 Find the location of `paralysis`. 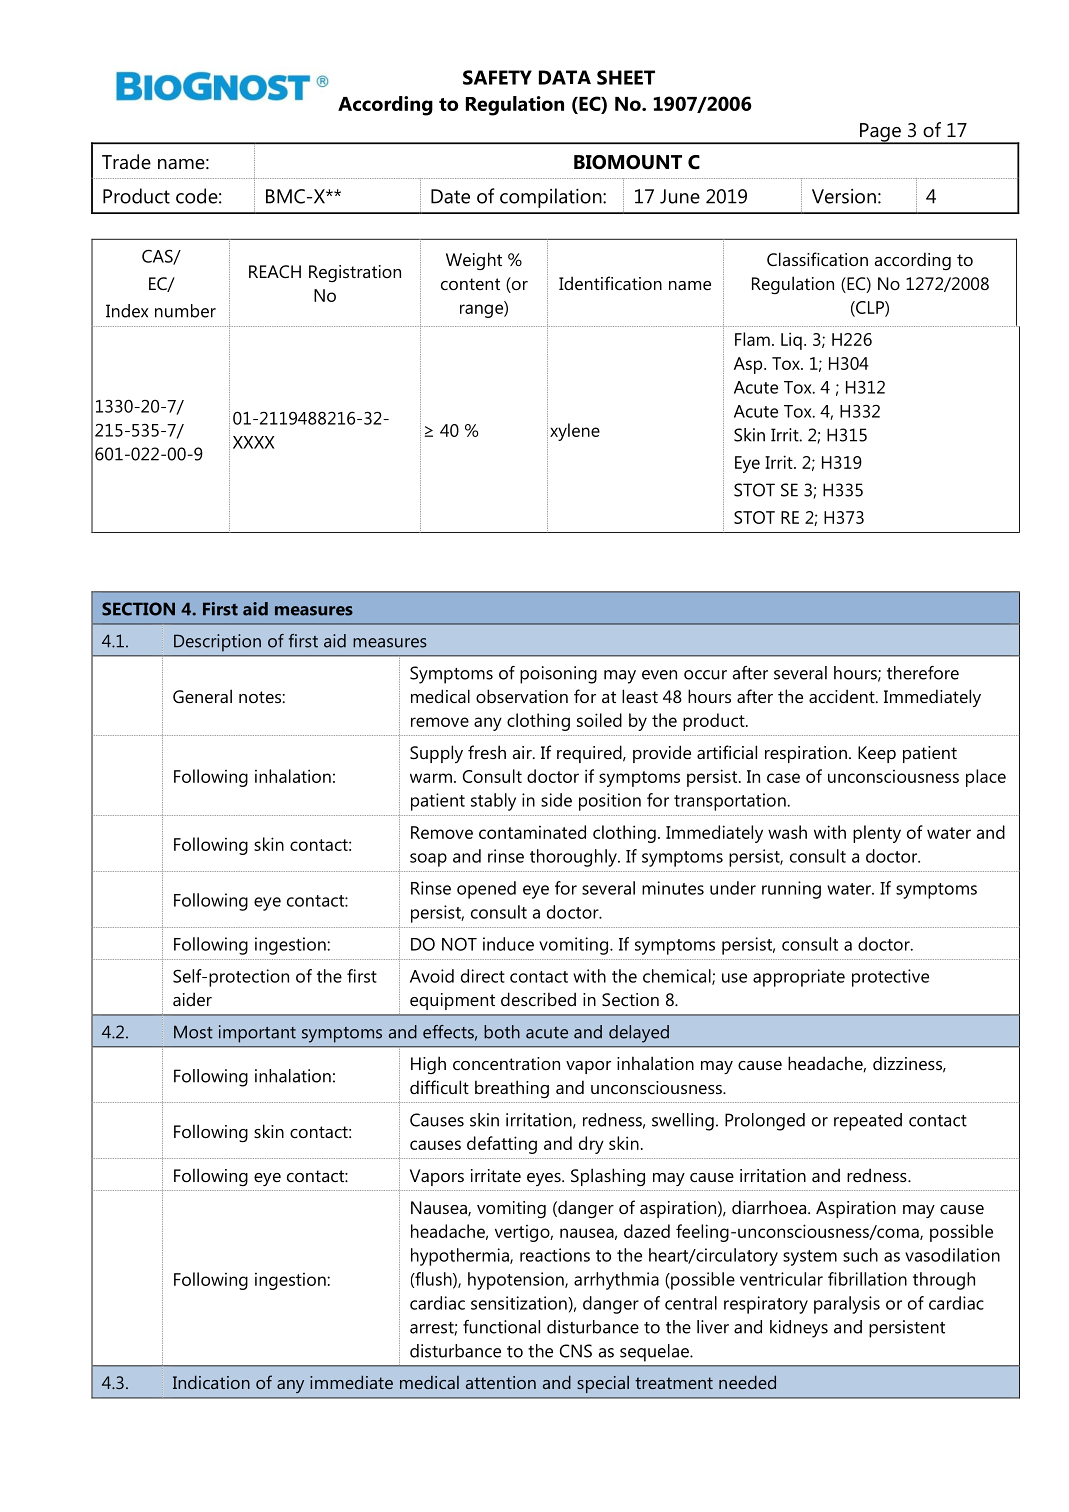

paralysis is located at coordinates (847, 1305).
